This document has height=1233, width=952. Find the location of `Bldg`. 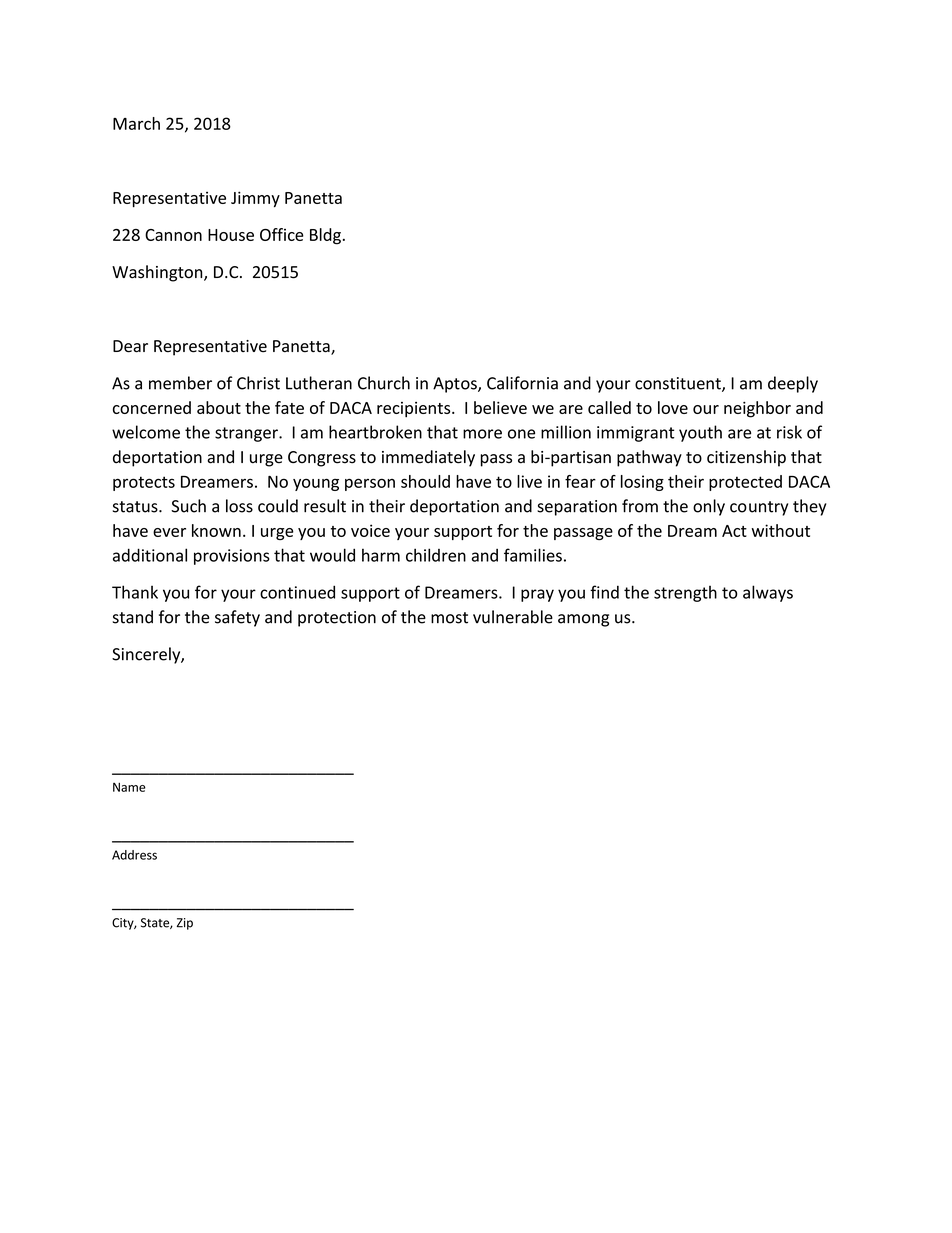

Bldg is located at coordinates (325, 236).
